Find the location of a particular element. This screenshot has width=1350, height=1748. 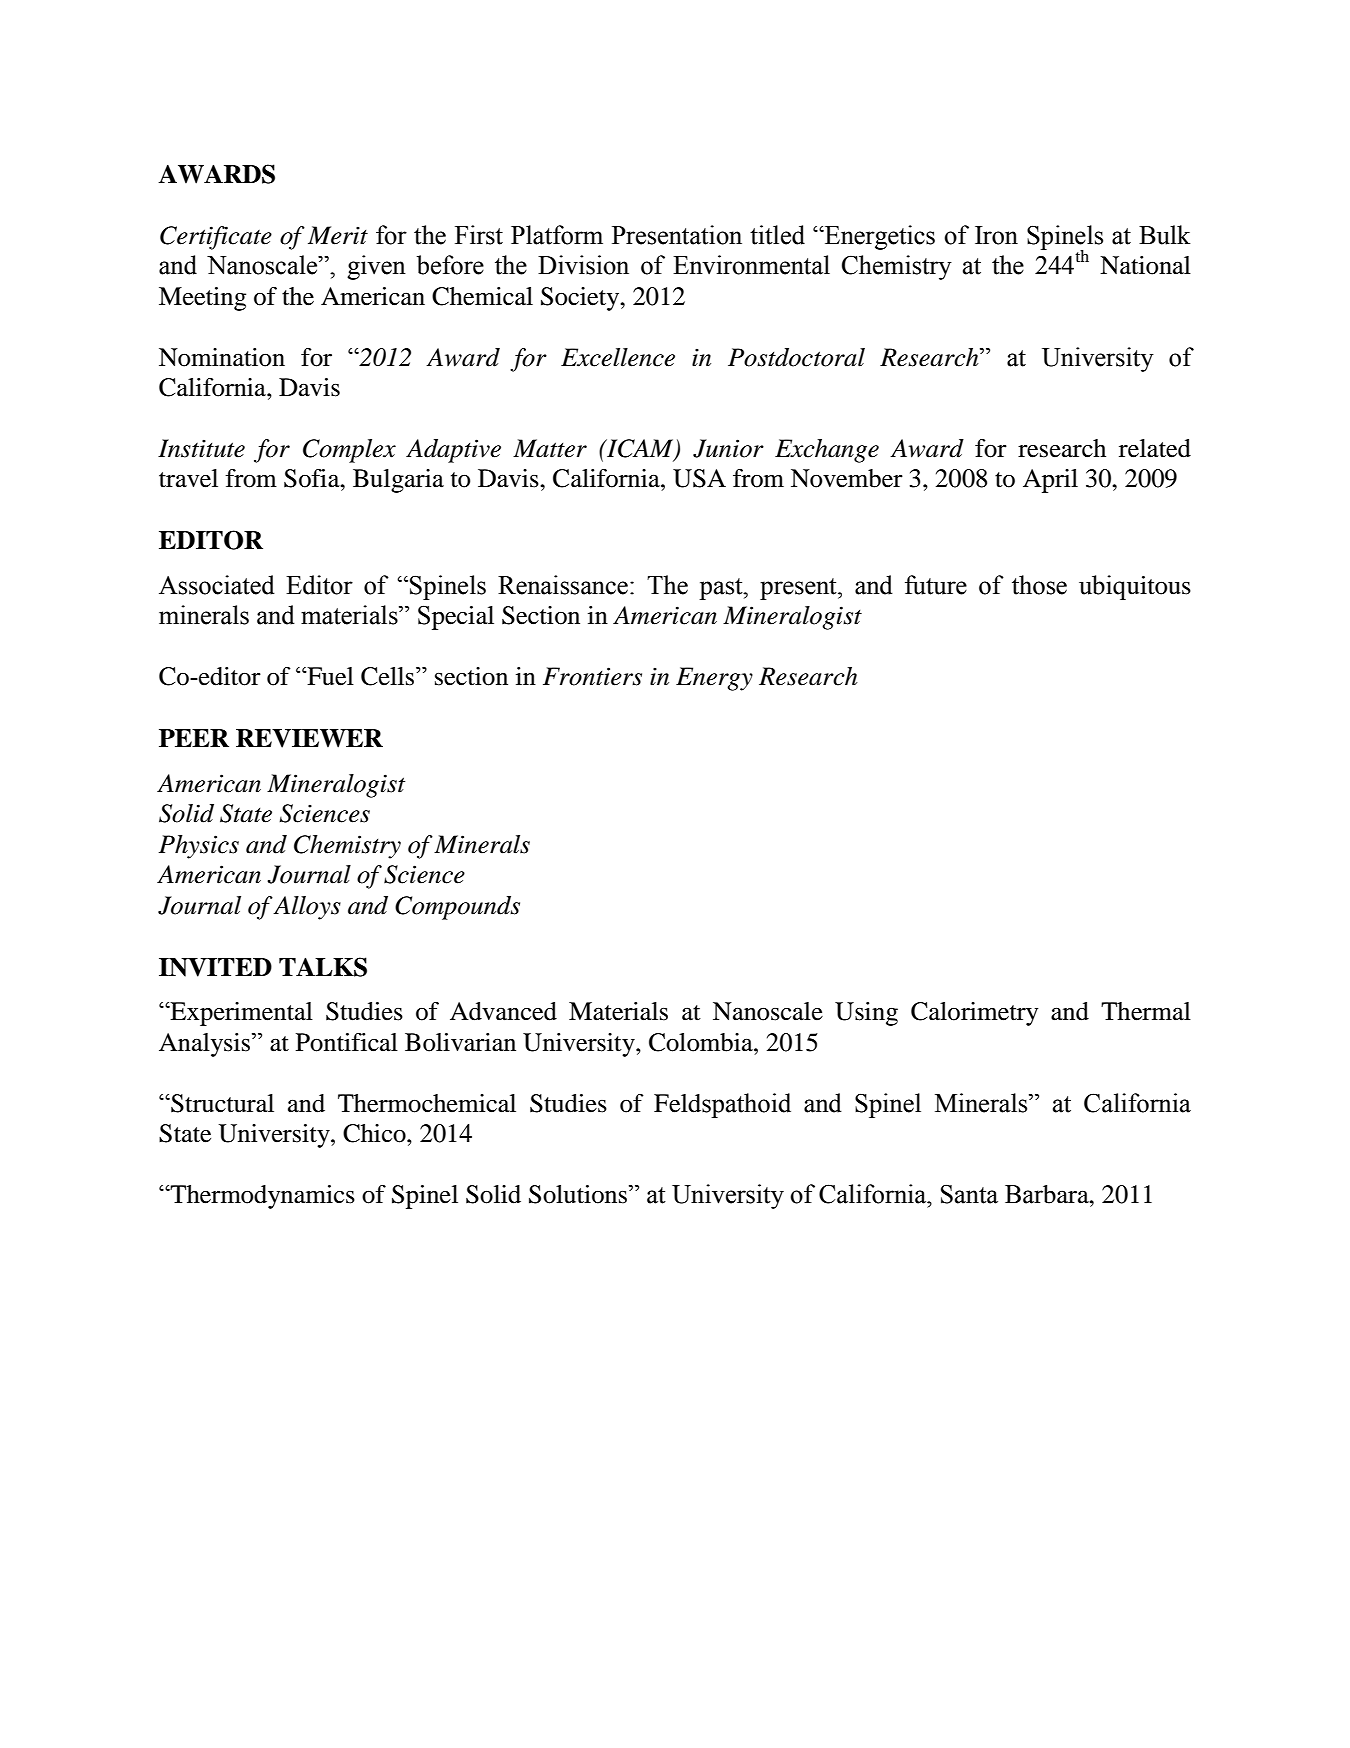

Merit is located at coordinates (338, 235).
